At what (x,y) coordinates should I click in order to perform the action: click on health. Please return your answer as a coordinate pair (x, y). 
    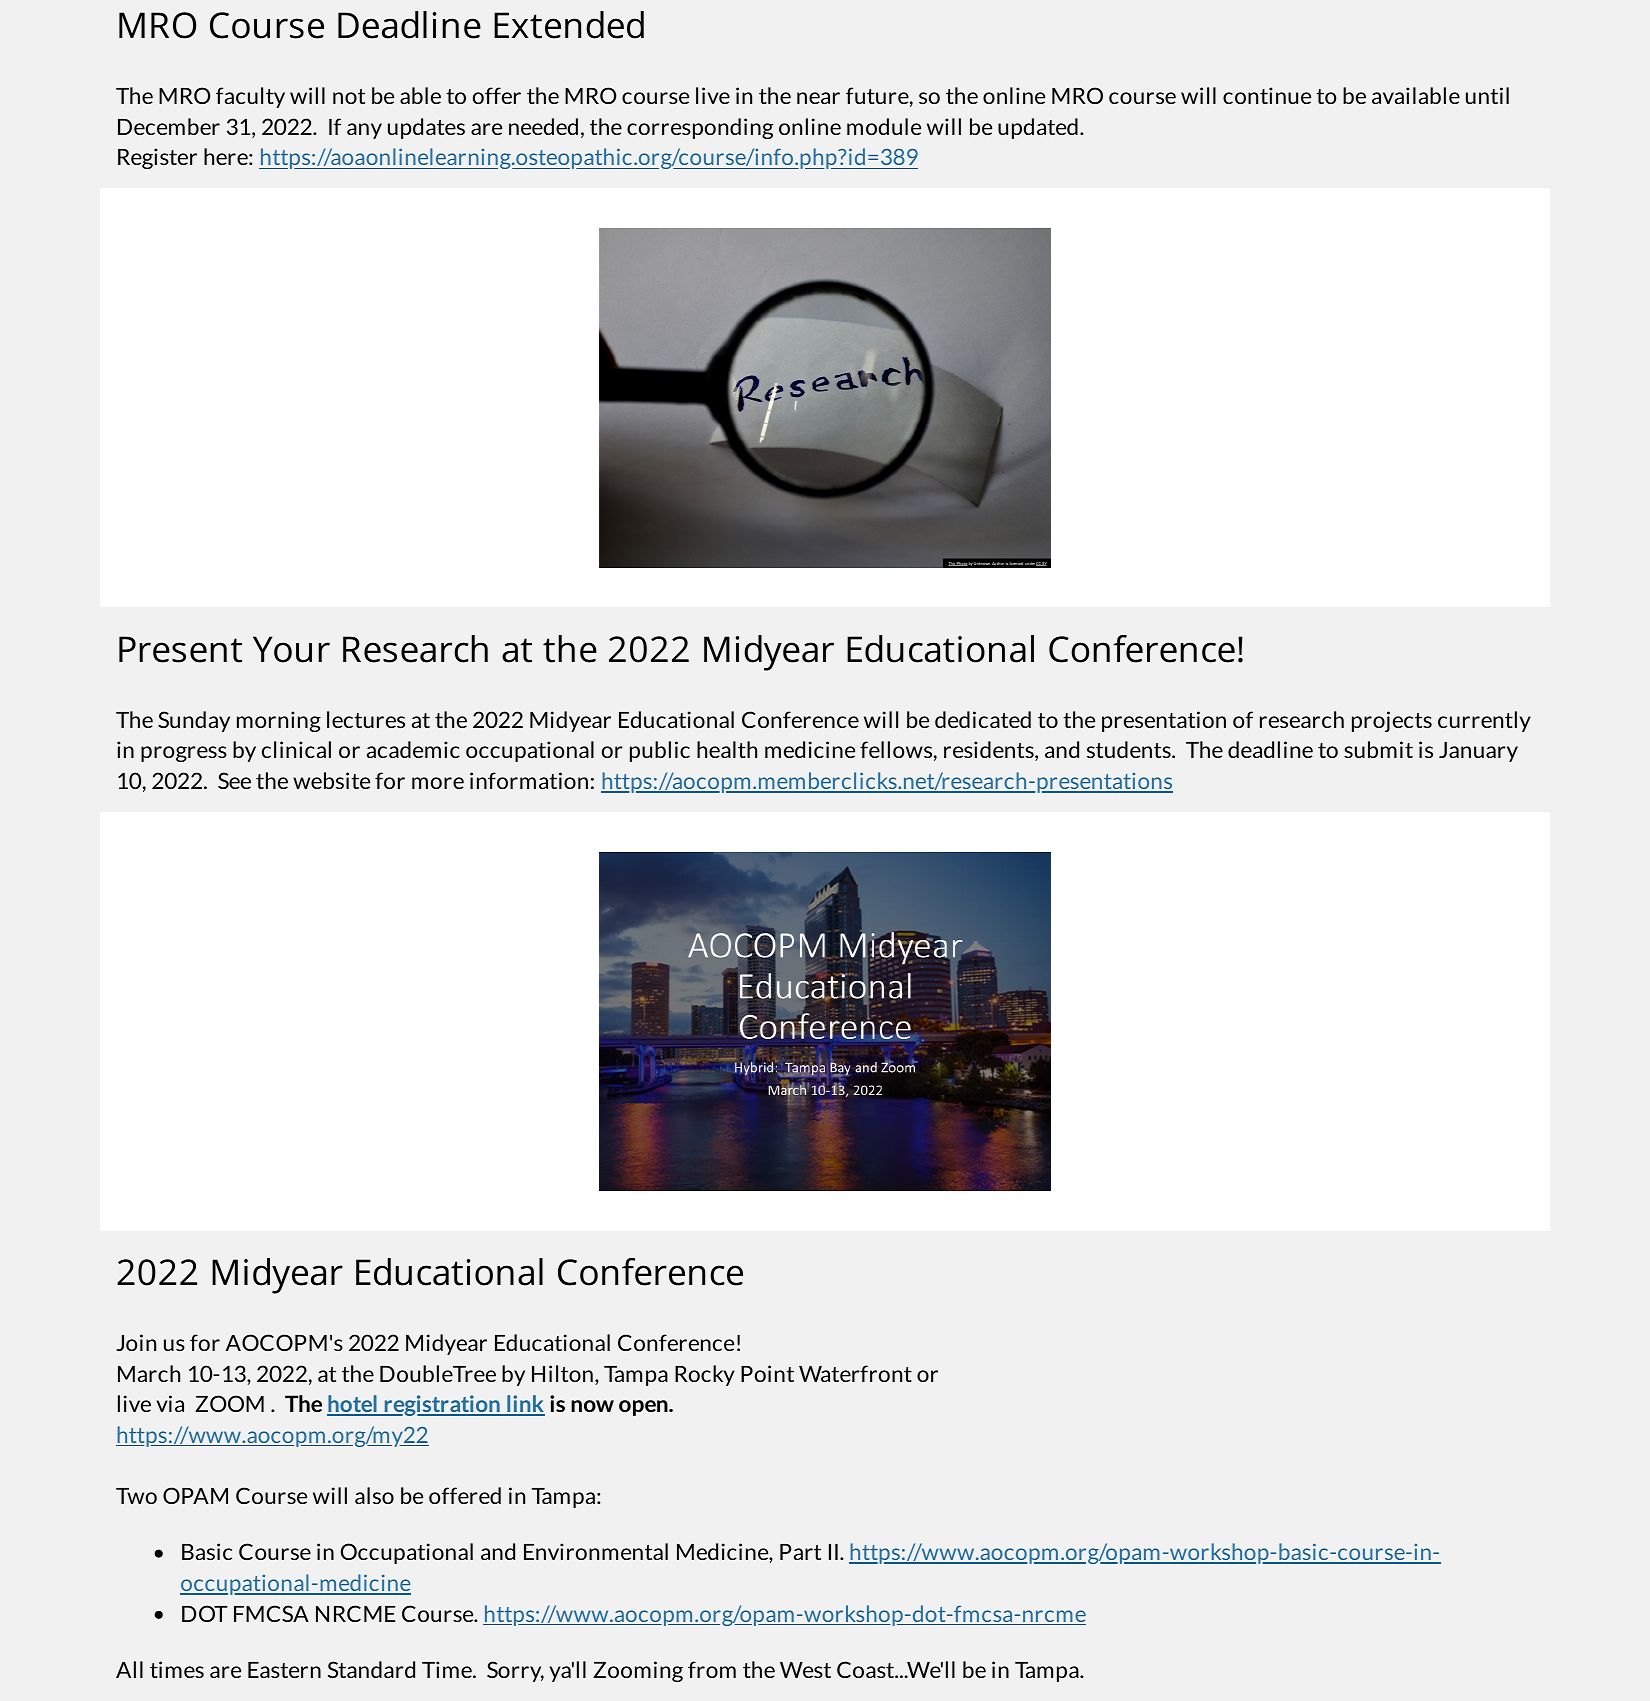
    Looking at the image, I should click on (727, 749).
